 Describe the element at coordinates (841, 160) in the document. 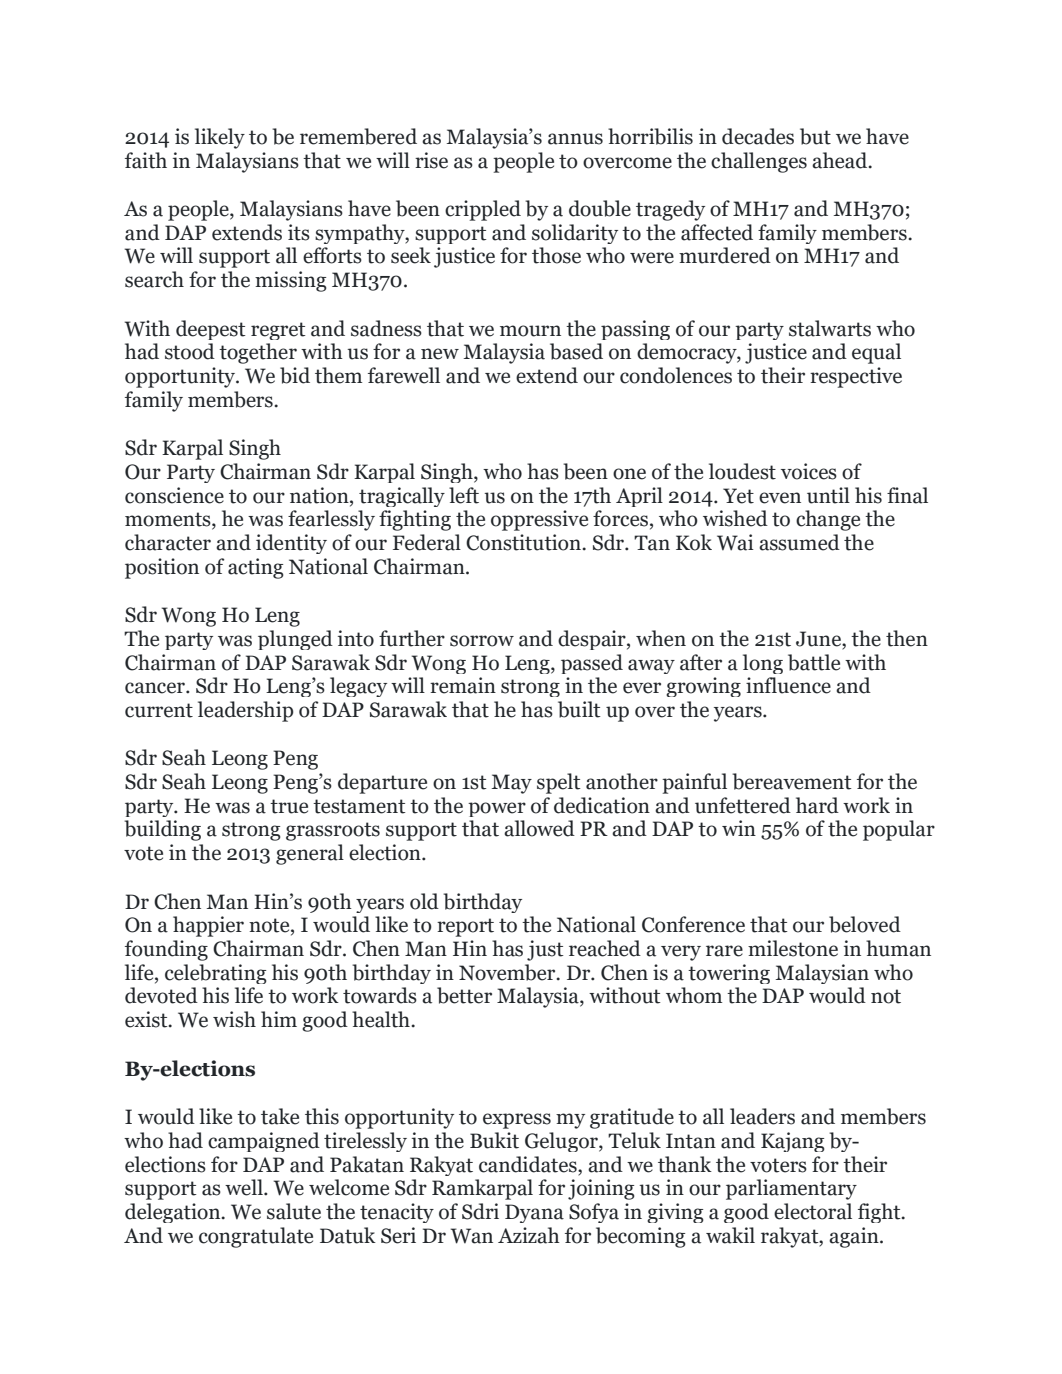

I see `ahead` at that location.
